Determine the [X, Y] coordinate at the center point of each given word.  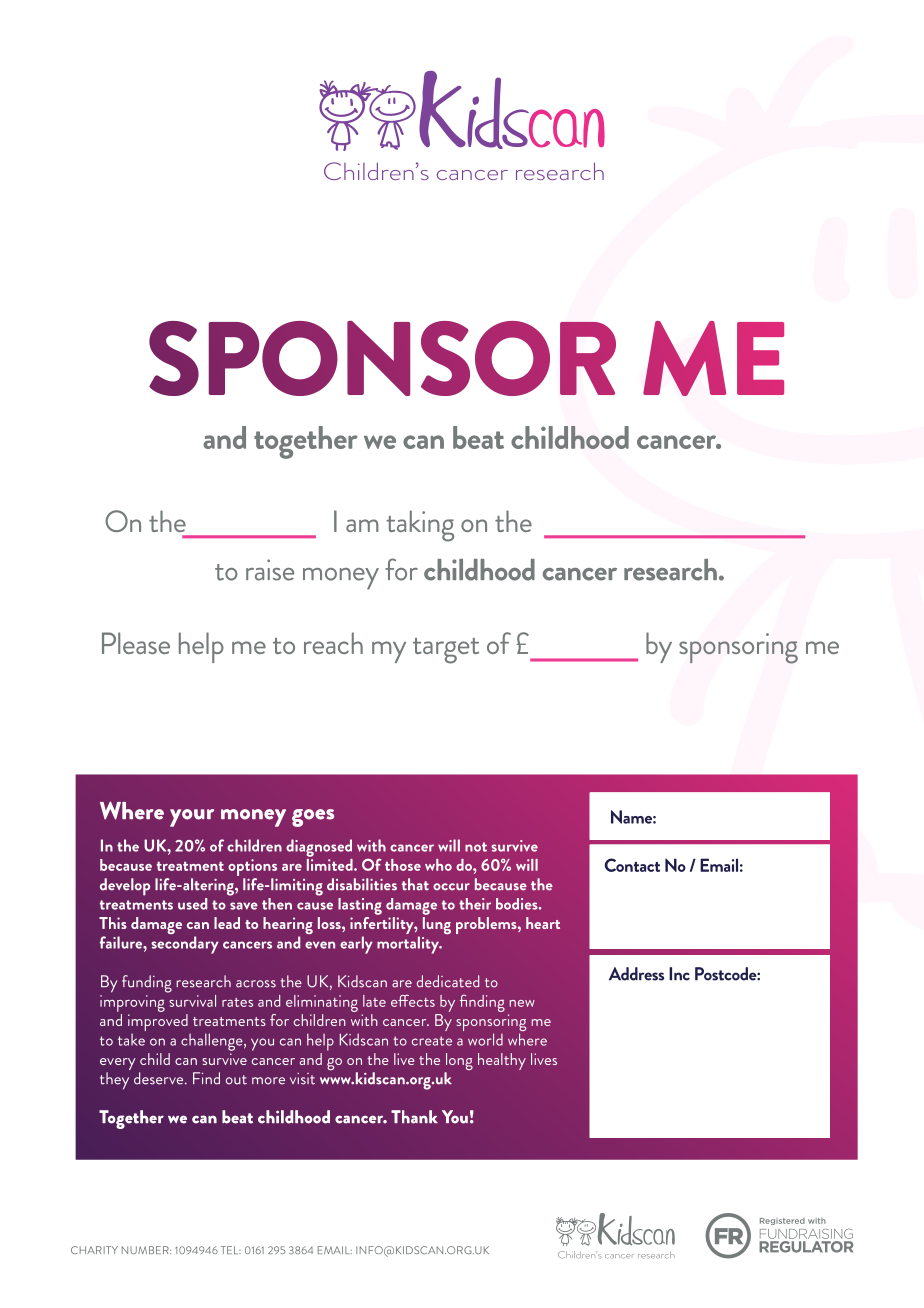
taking [420, 526]
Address [636, 974]
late [374, 1001]
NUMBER [146, 1250]
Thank [414, 1117]
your [192, 818]
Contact [632, 865]
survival [191, 999]
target [446, 651]
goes [313, 818]
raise [270, 570]
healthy [502, 1061]
